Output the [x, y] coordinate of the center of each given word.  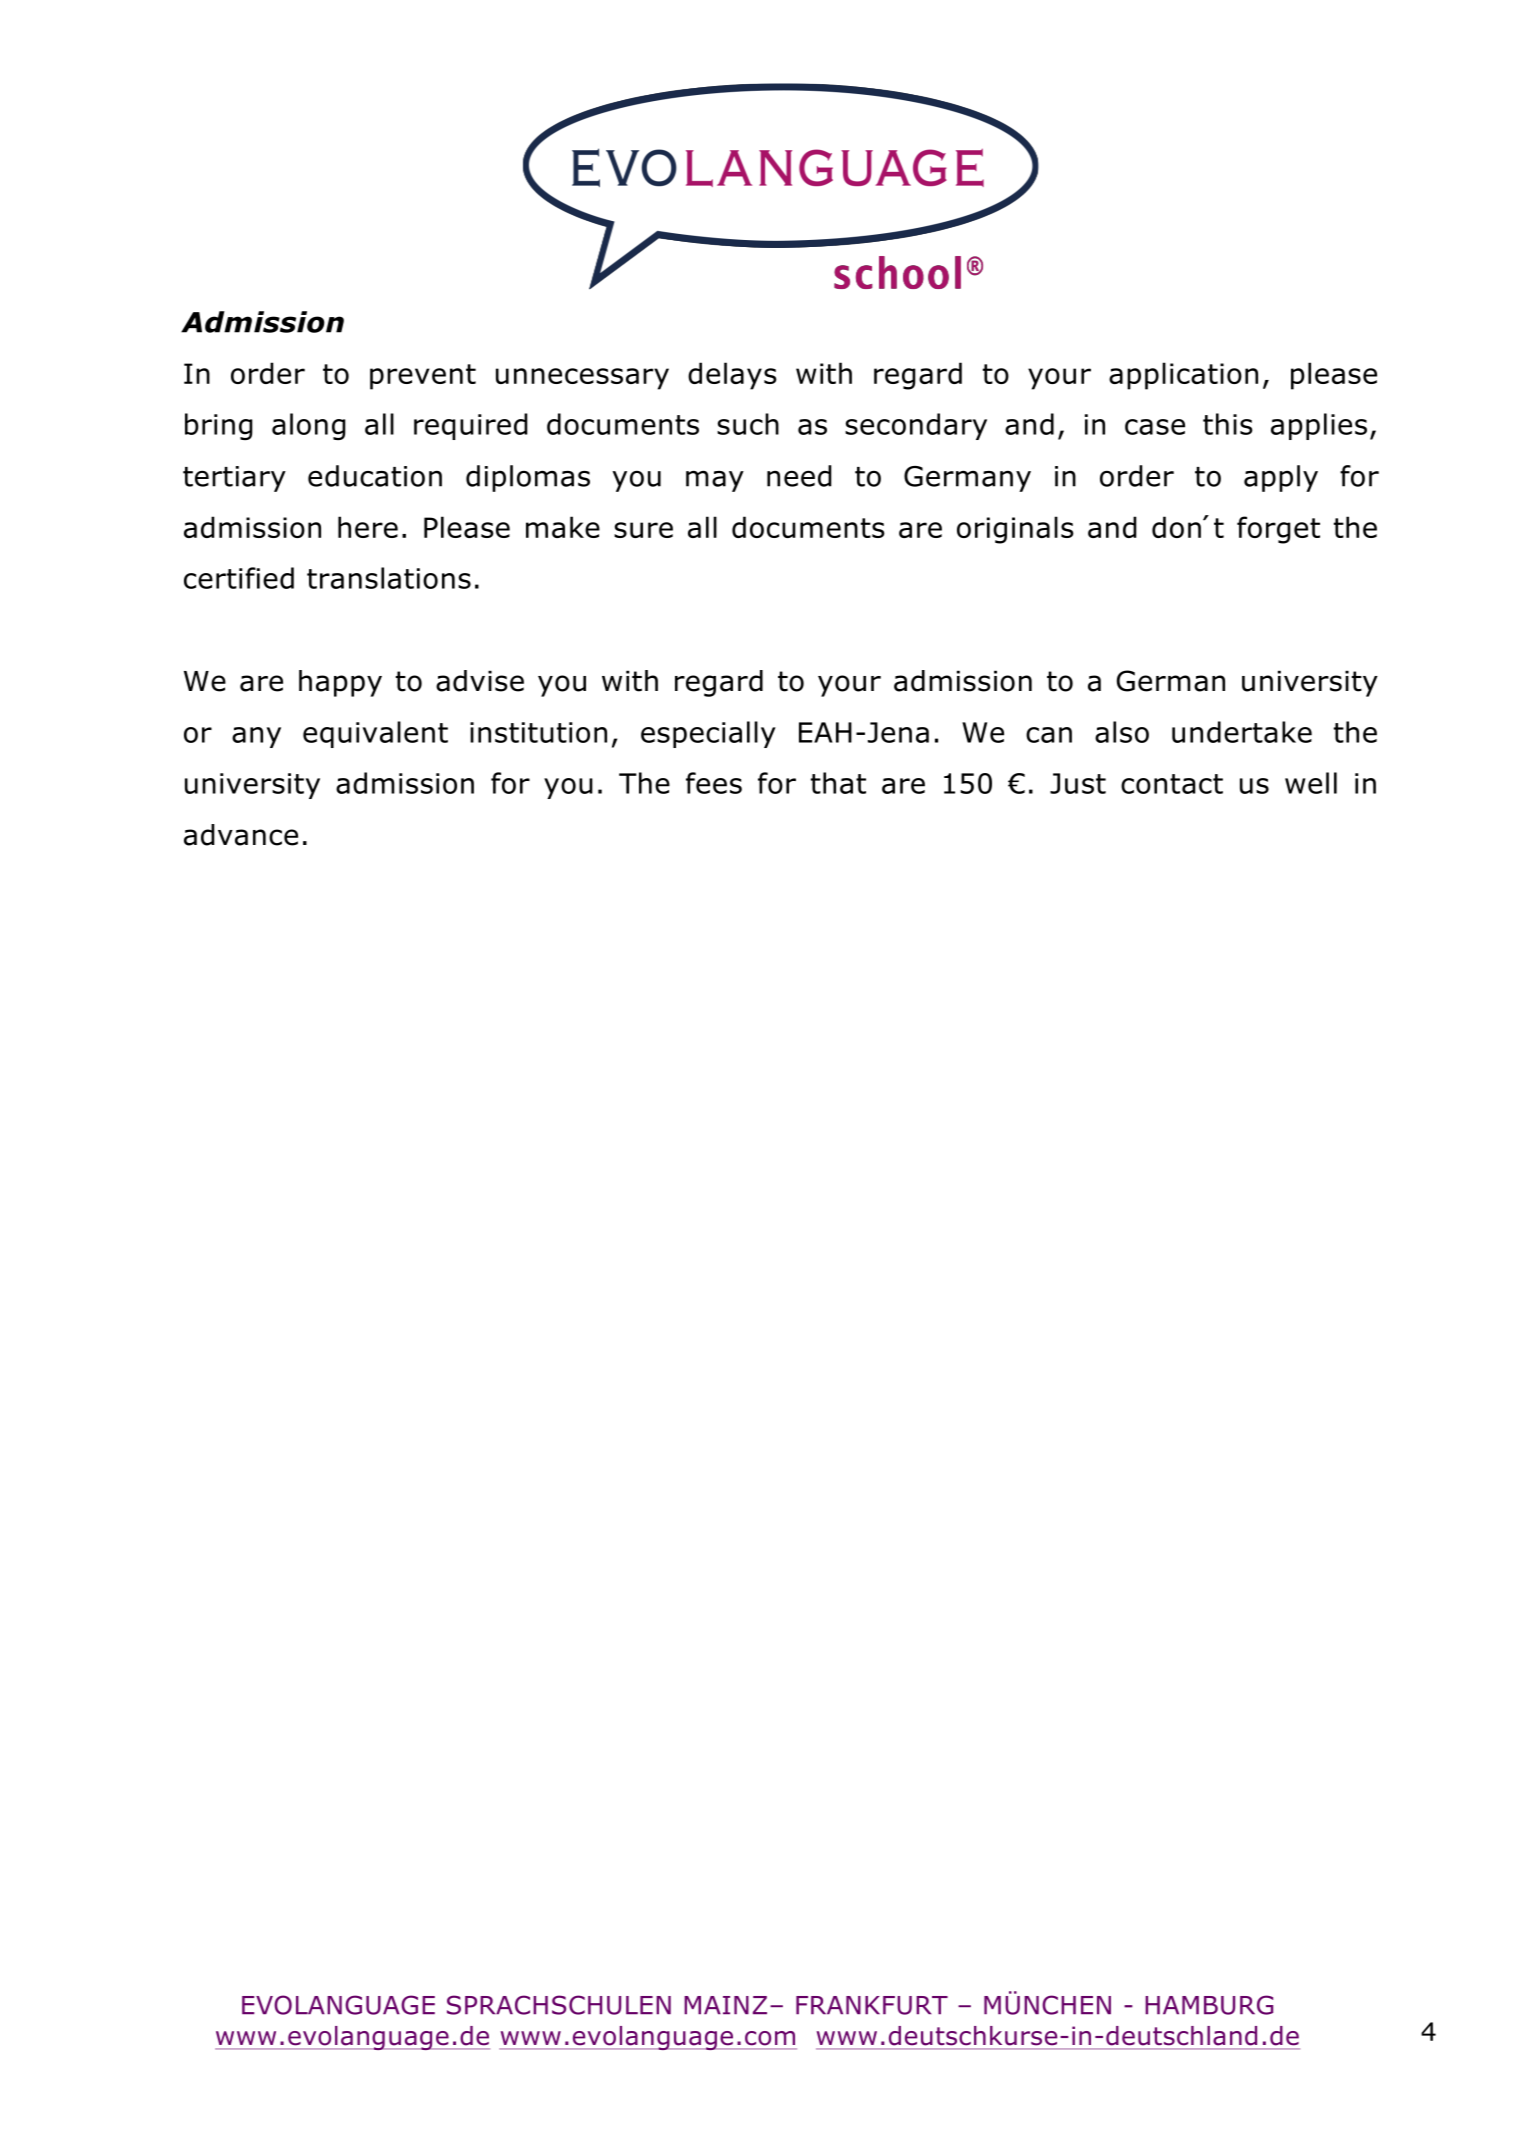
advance [241, 835]
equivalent [375, 734]
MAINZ [725, 2005]
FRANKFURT [872, 2005]
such [748, 424]
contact [1172, 784]
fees [714, 783]
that [838, 783]
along [309, 426]
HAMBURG [1209, 2005]
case [1155, 427]
